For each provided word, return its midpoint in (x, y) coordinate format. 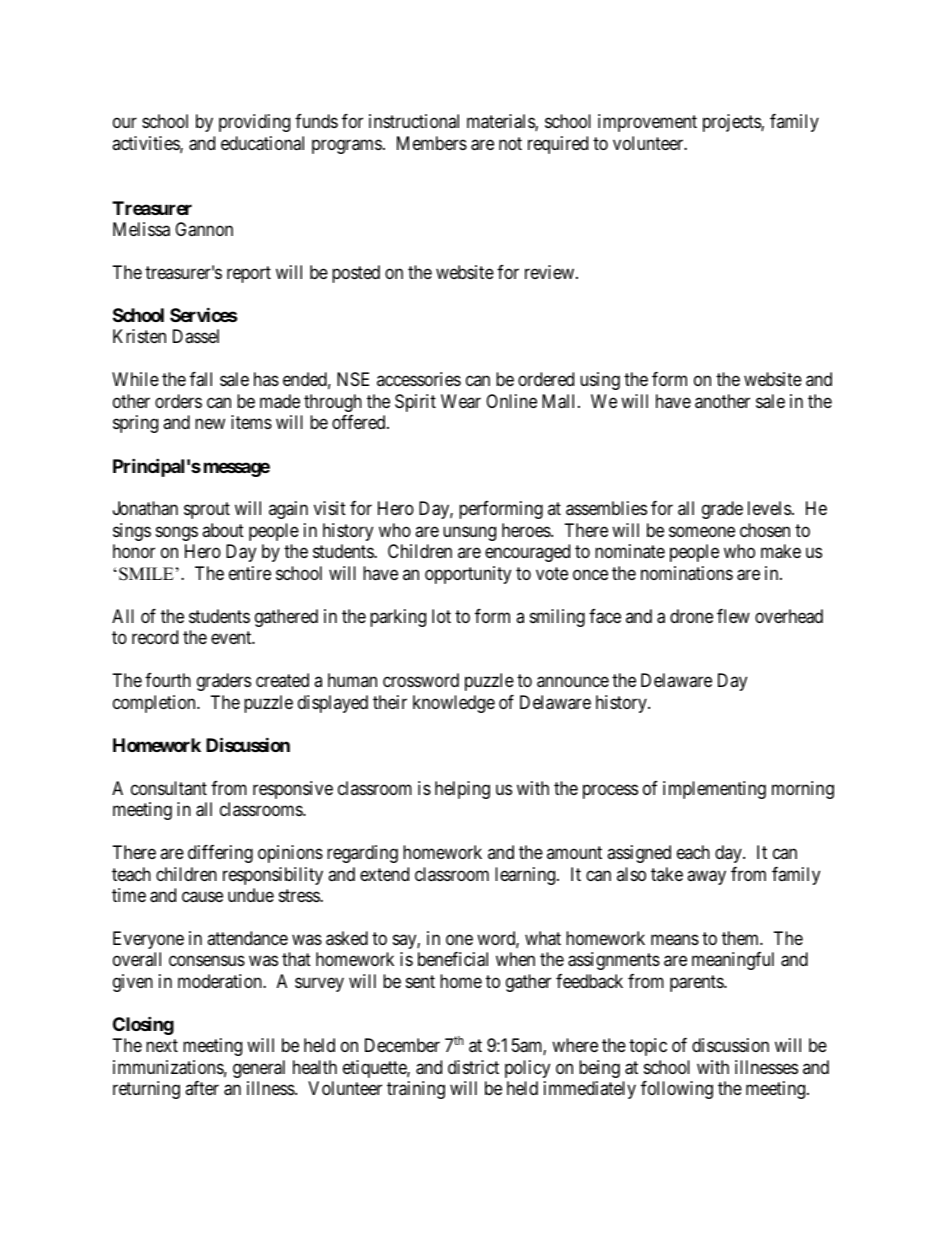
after (202, 1088)
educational (262, 143)
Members (432, 143)
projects (732, 123)
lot (441, 616)
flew (733, 616)
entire (250, 573)
